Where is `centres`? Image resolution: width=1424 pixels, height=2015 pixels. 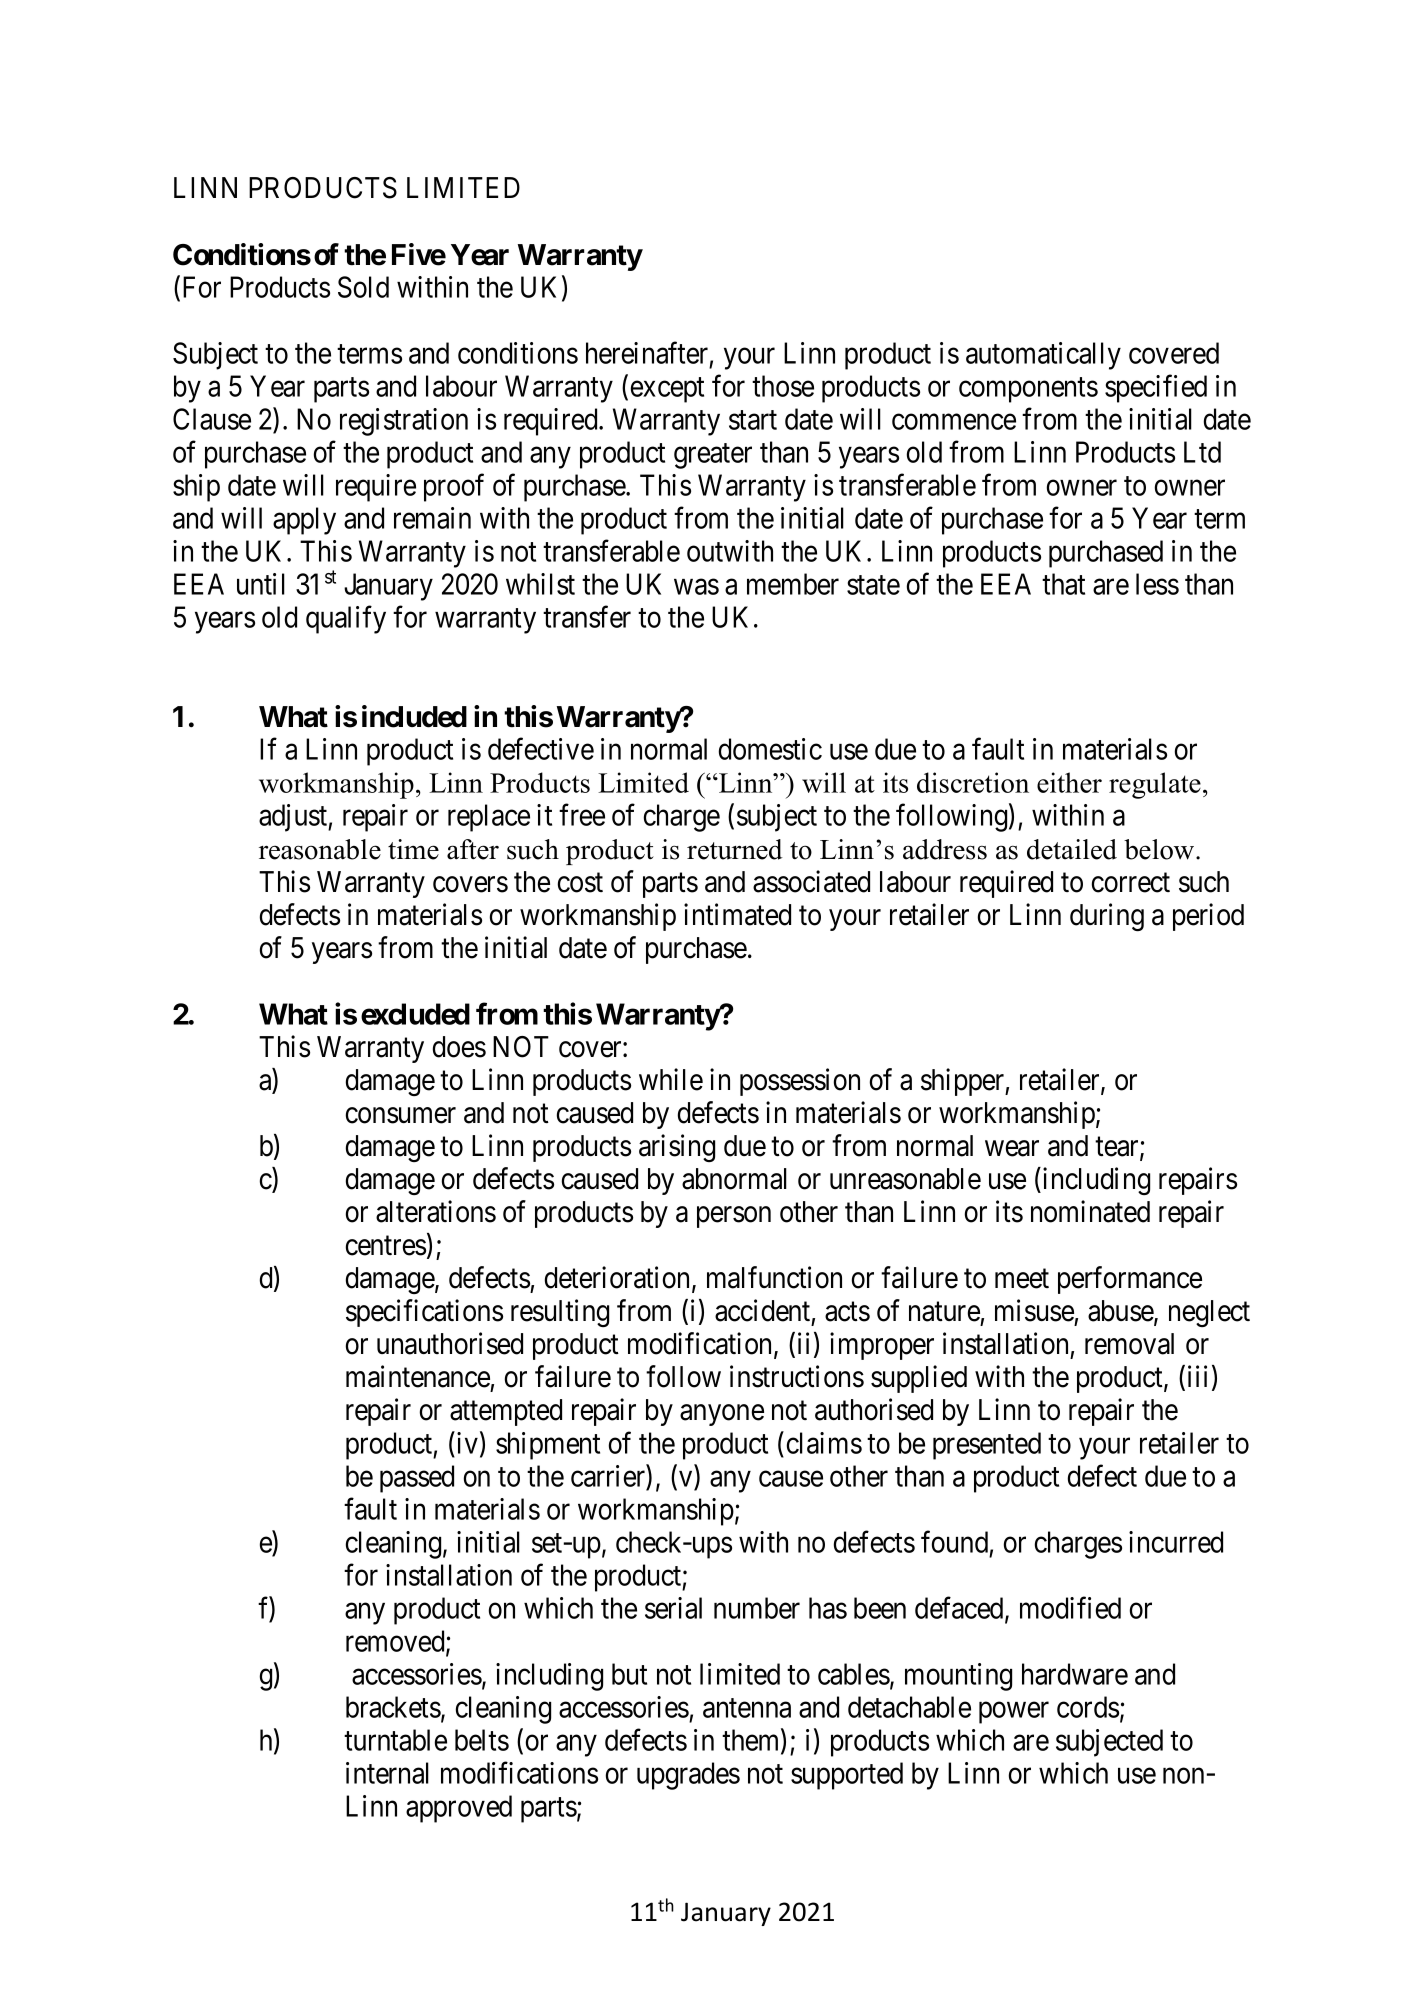 centres is located at coordinates (386, 1246).
